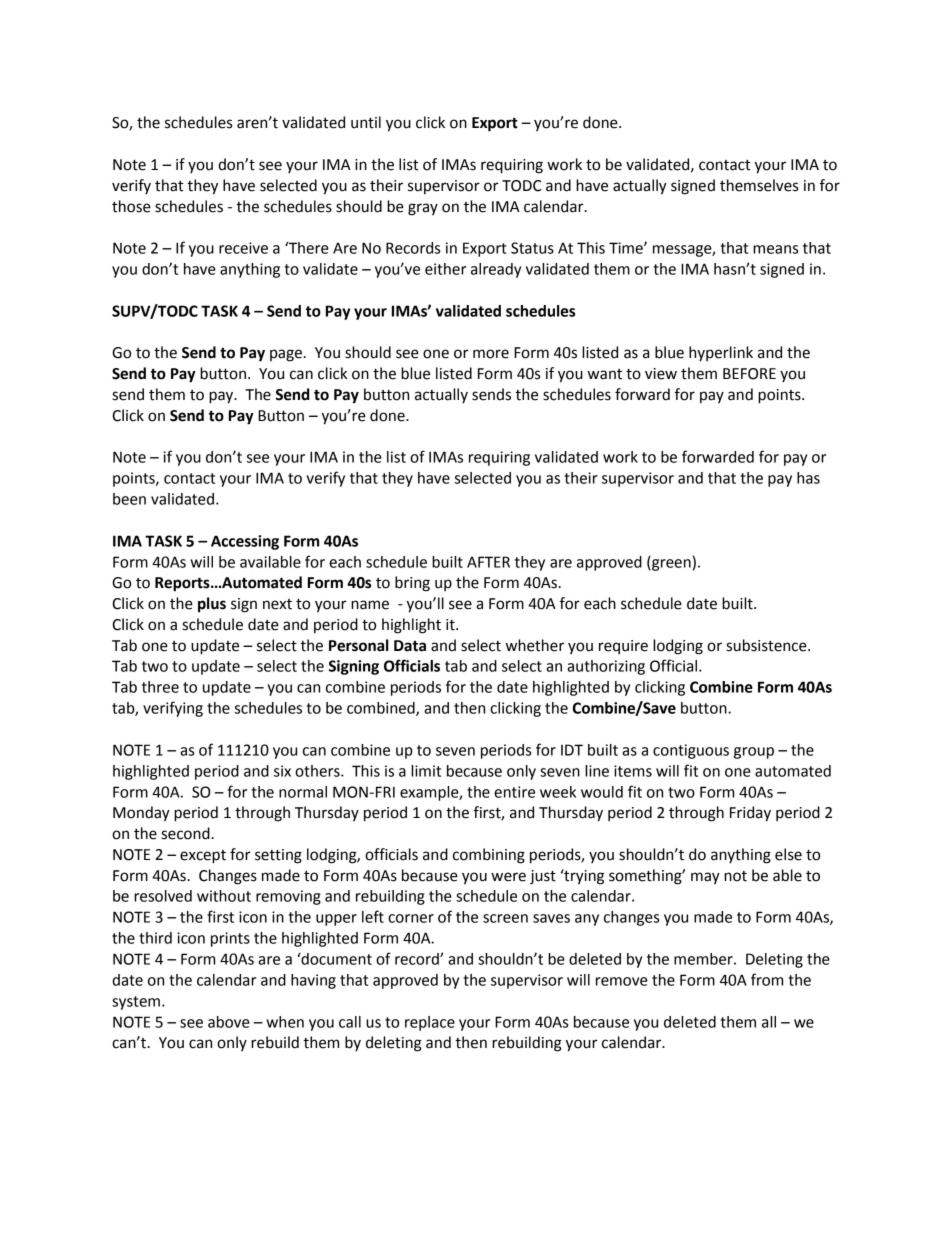  I want to click on BEFORE, so click(749, 374).
